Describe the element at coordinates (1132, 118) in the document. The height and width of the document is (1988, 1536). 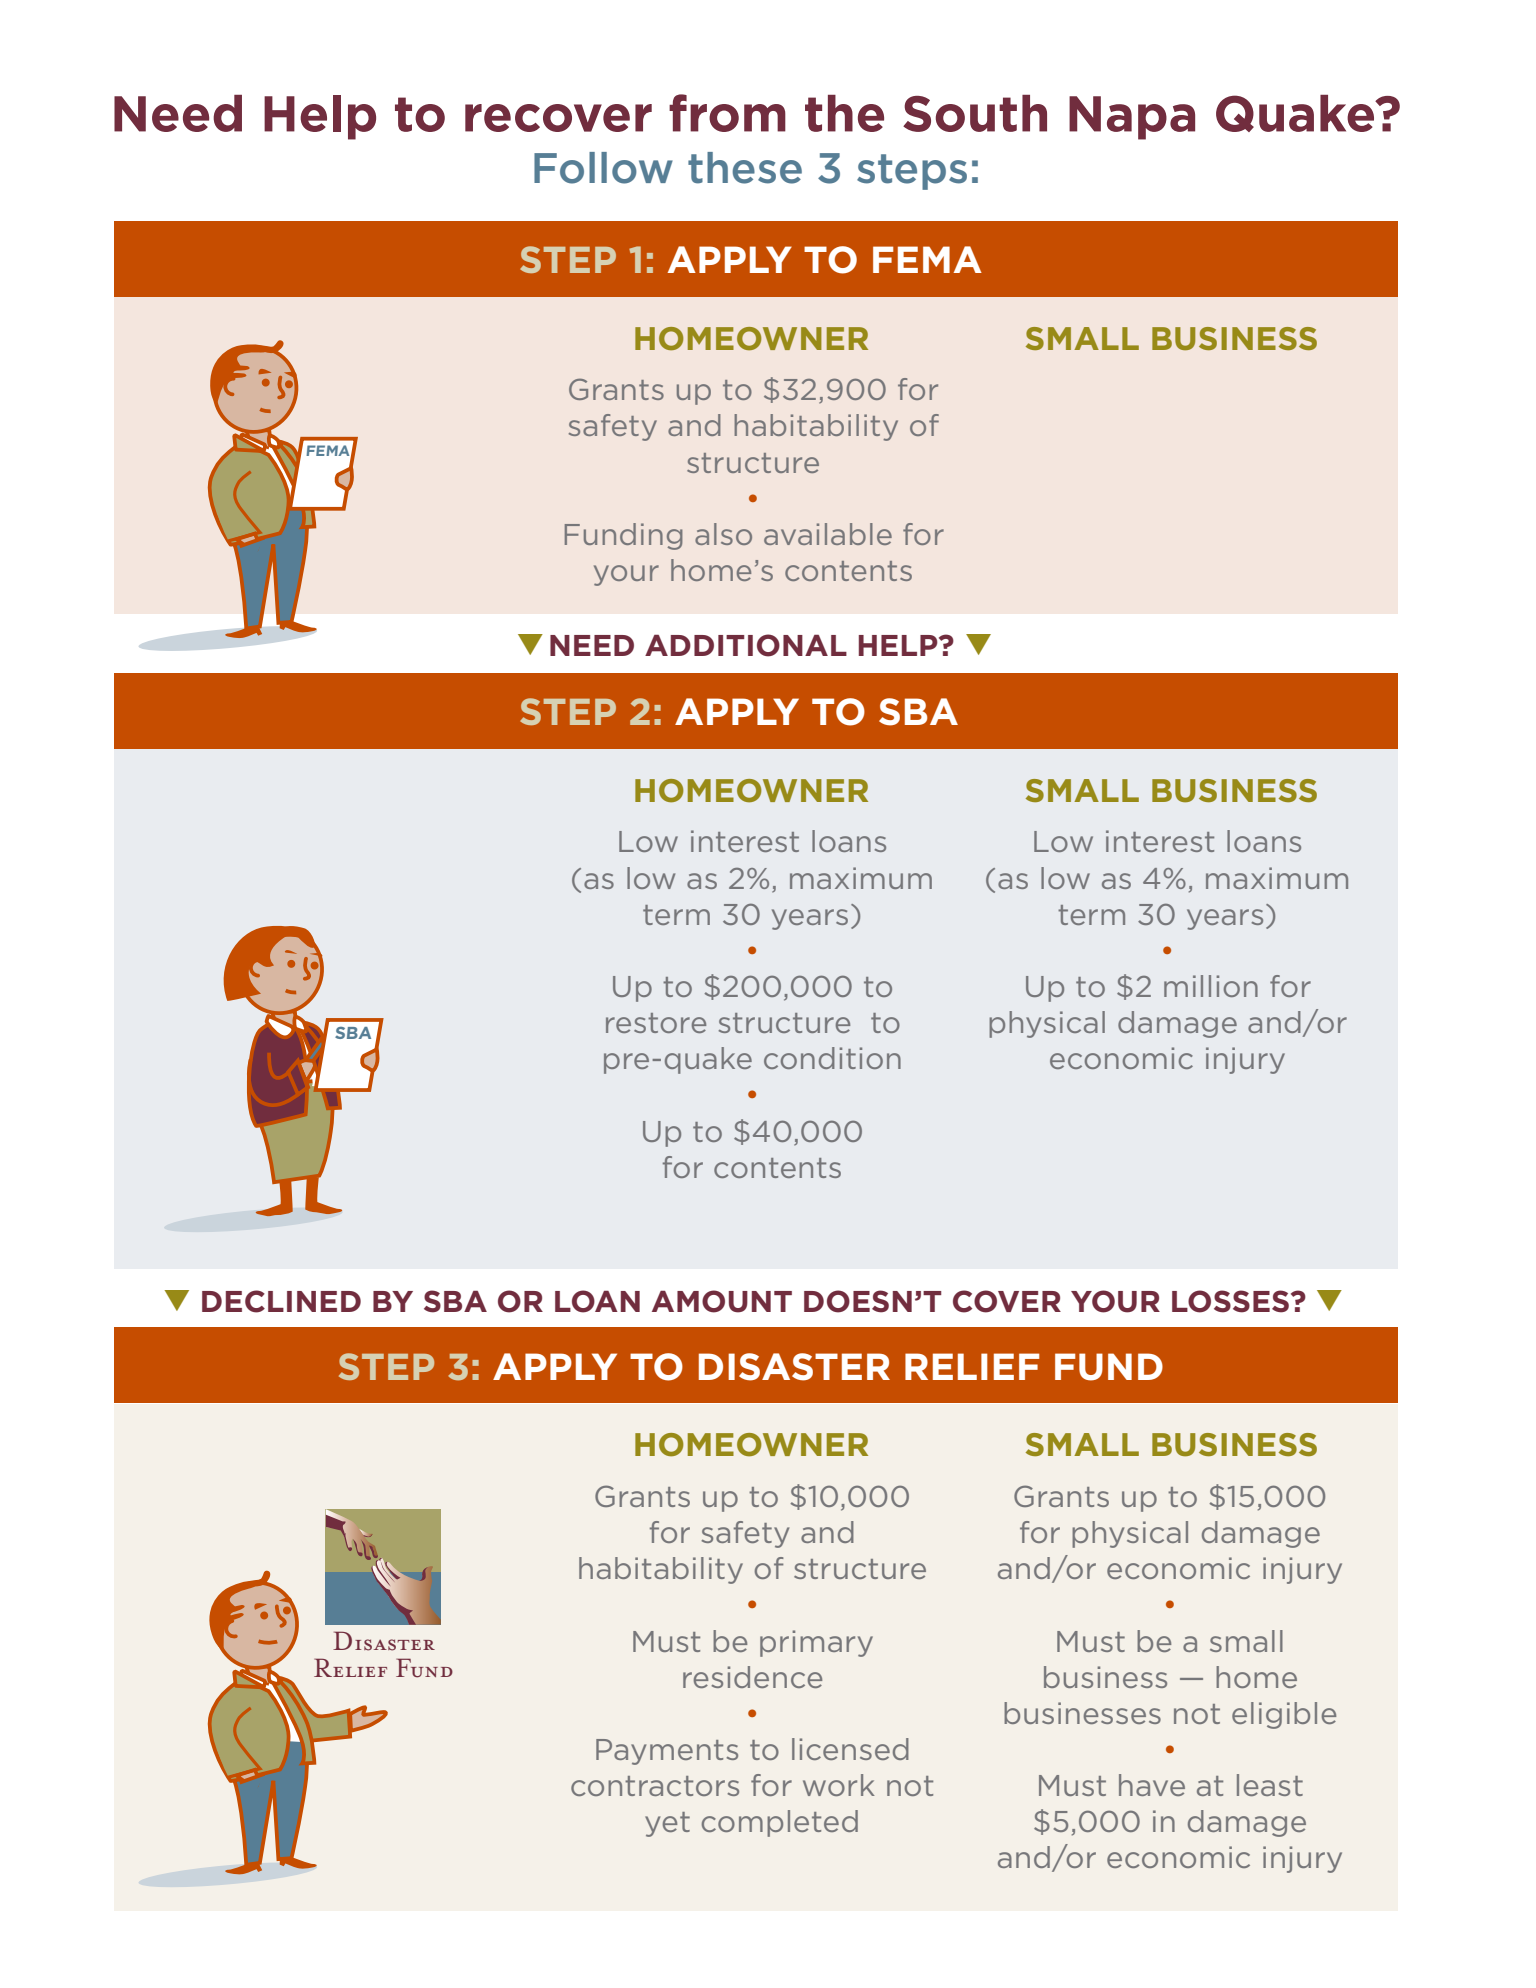
I see `Napa` at that location.
